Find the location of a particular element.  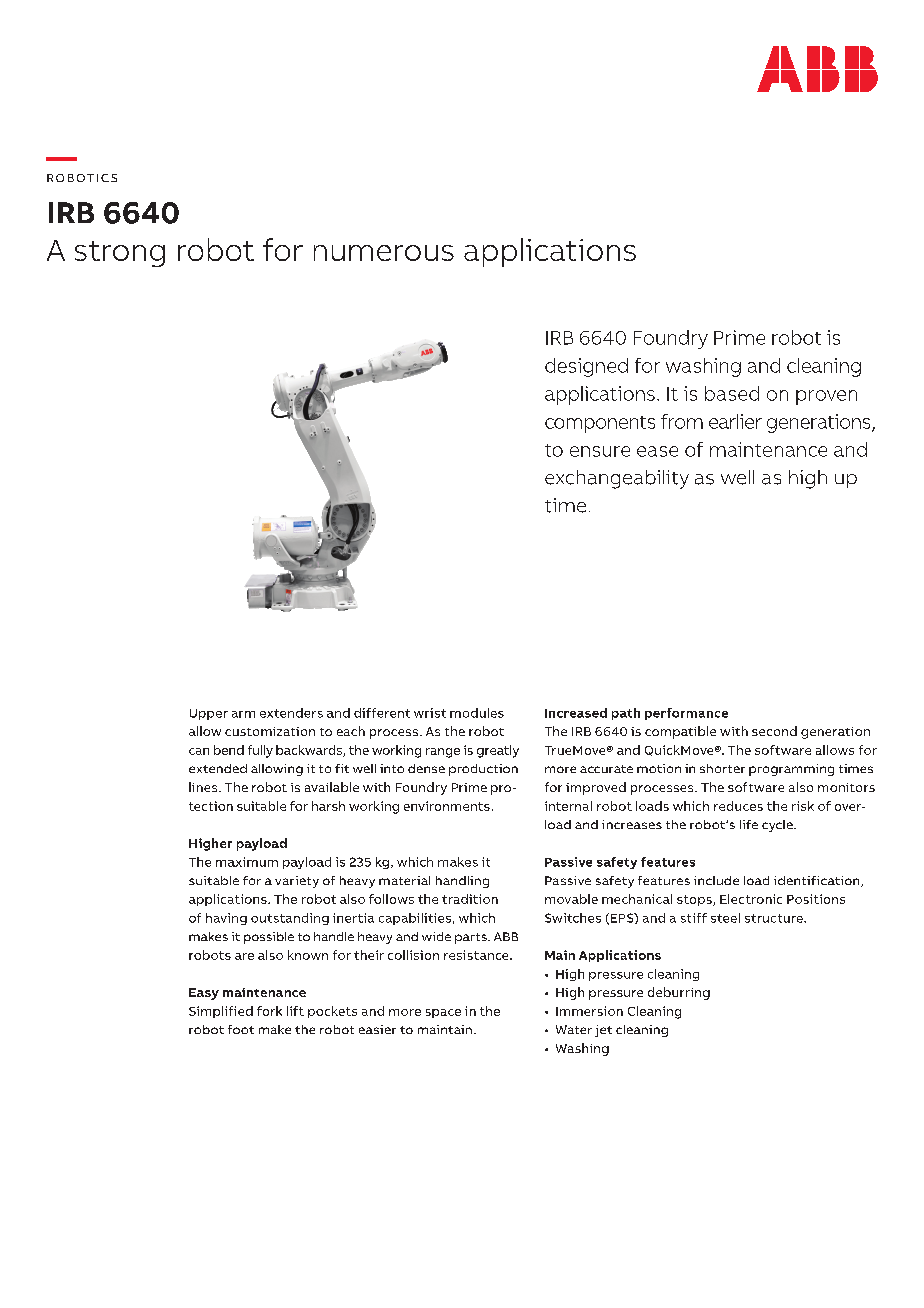

environments is located at coordinates (447, 806).
